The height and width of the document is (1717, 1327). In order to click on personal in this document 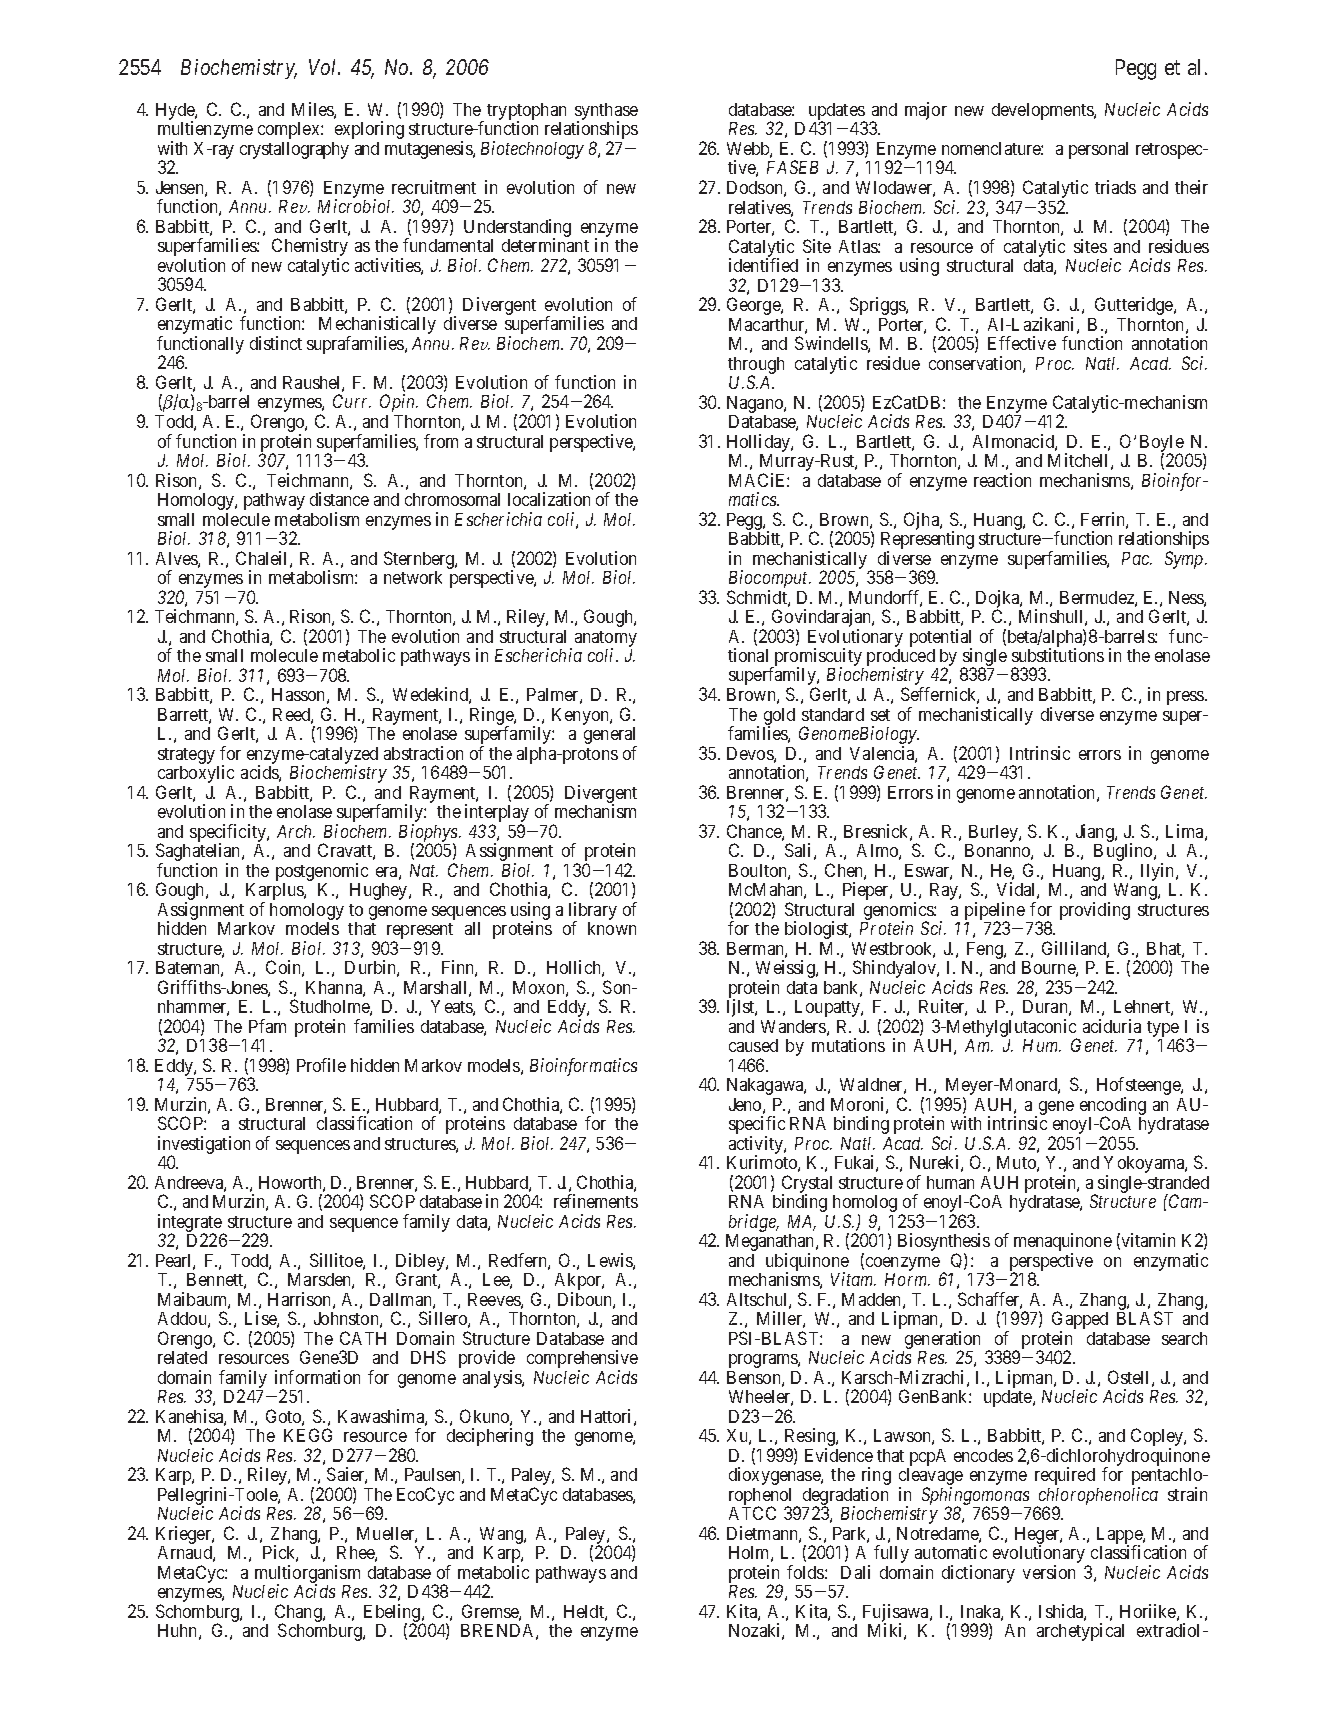, I will do `click(1098, 150)`.
